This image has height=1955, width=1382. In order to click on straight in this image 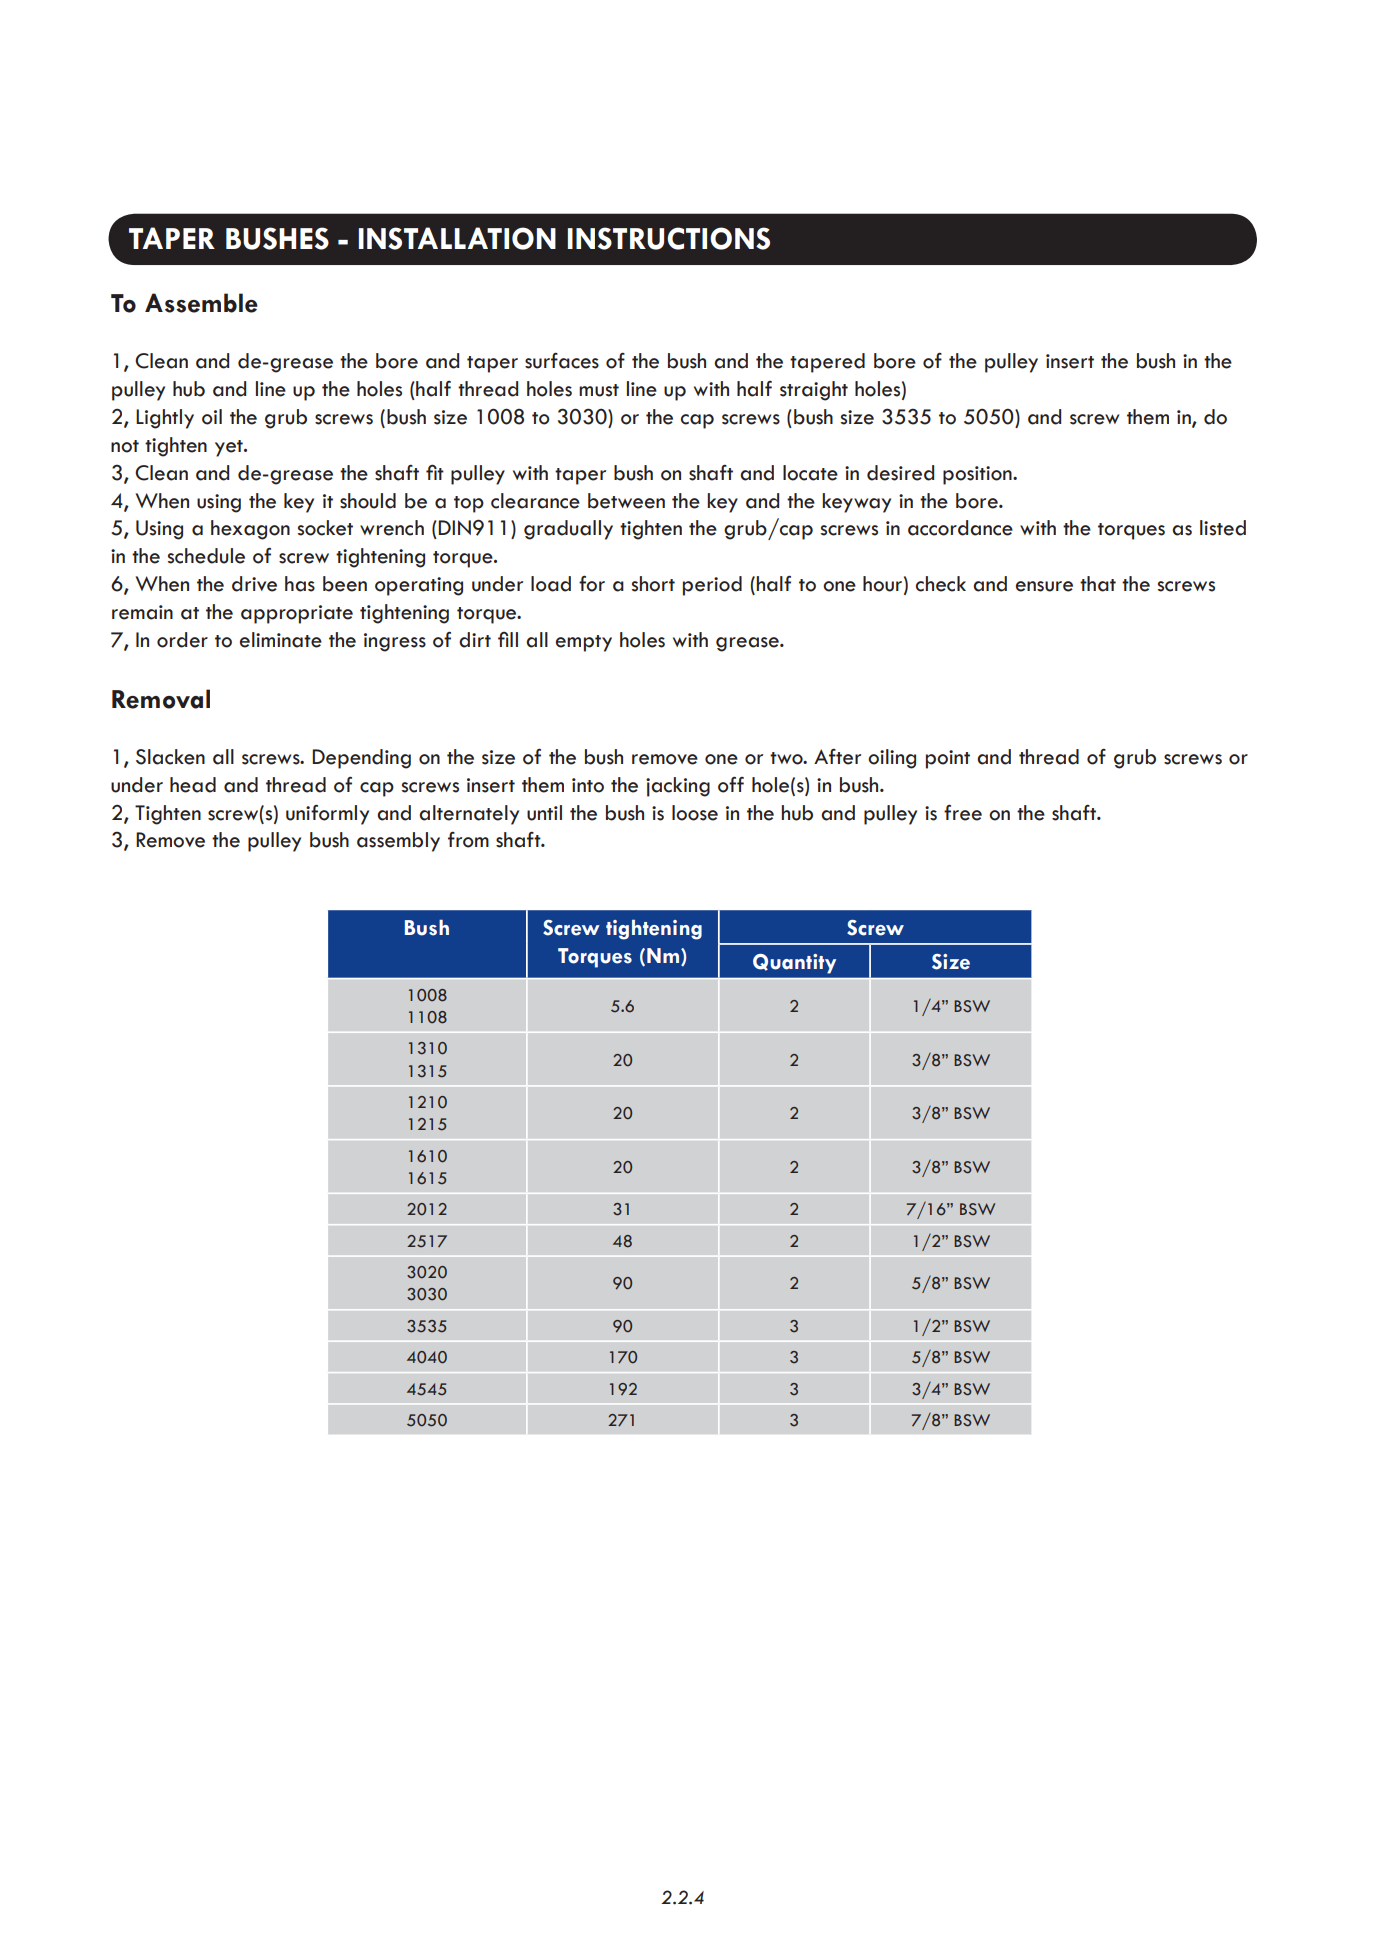, I will do `click(814, 391)`.
